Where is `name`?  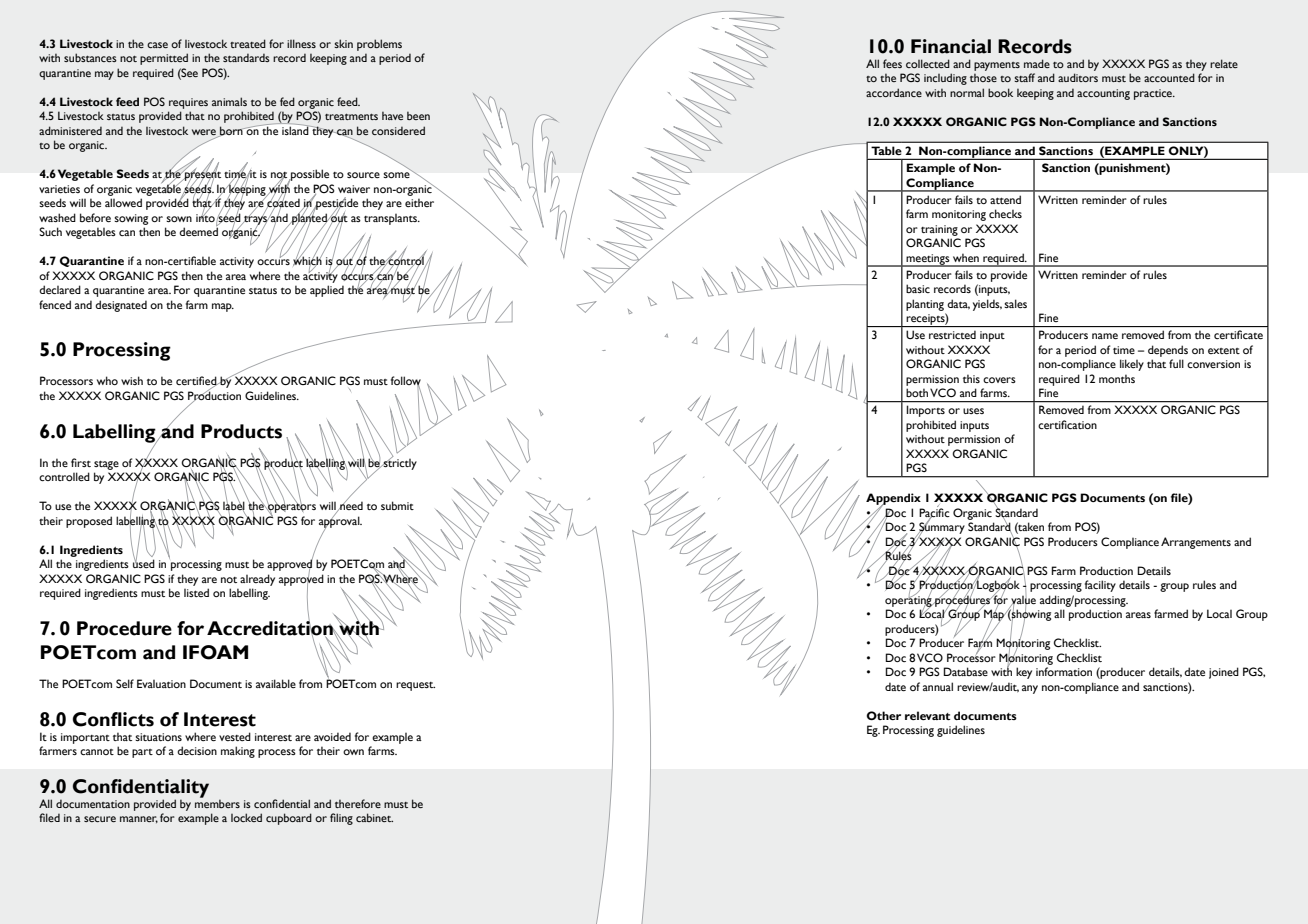 name is located at coordinates (1105, 336).
